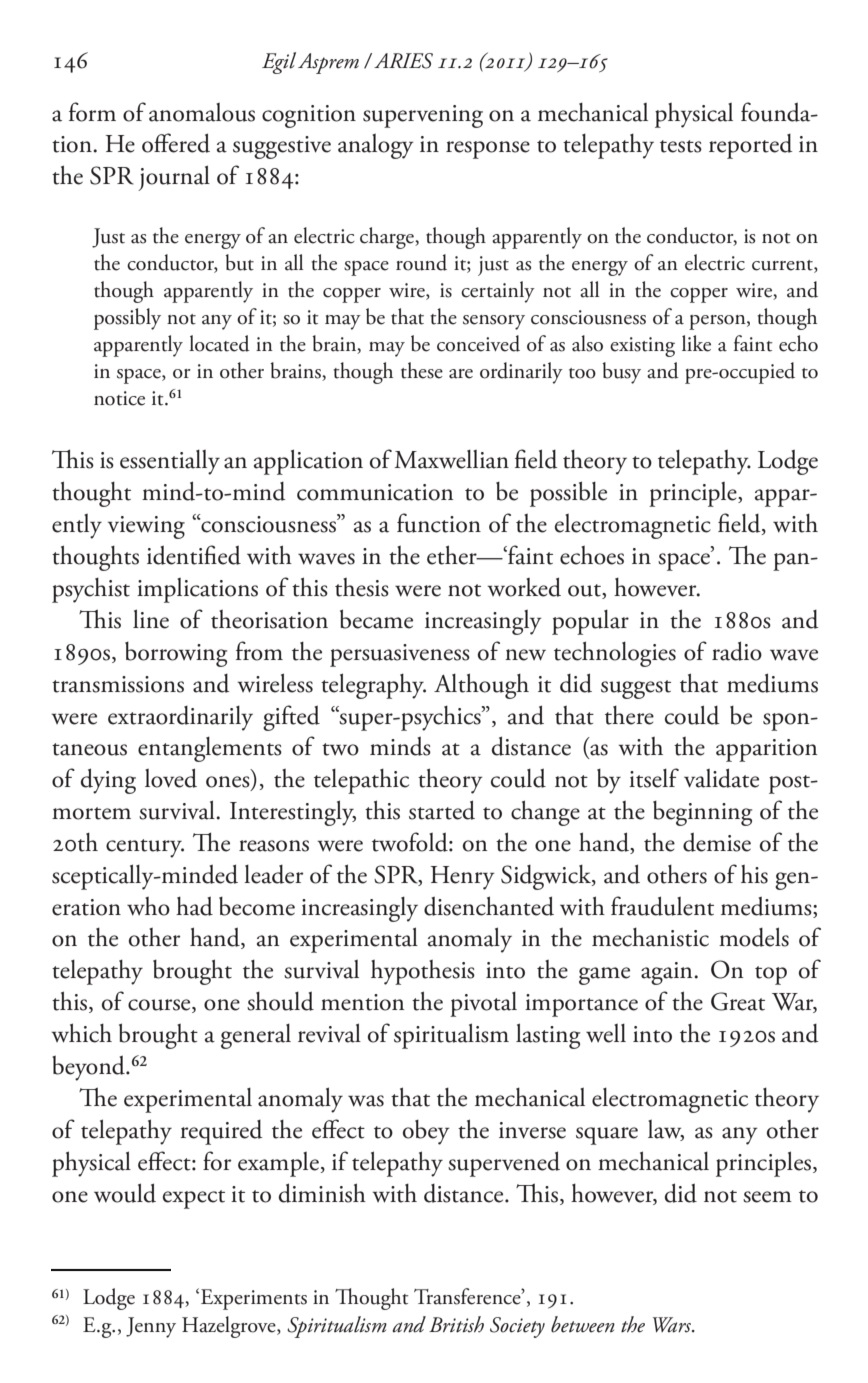  What do you see at coordinates (673, 1325) in the image?
I see `Wars` at bounding box center [673, 1325].
